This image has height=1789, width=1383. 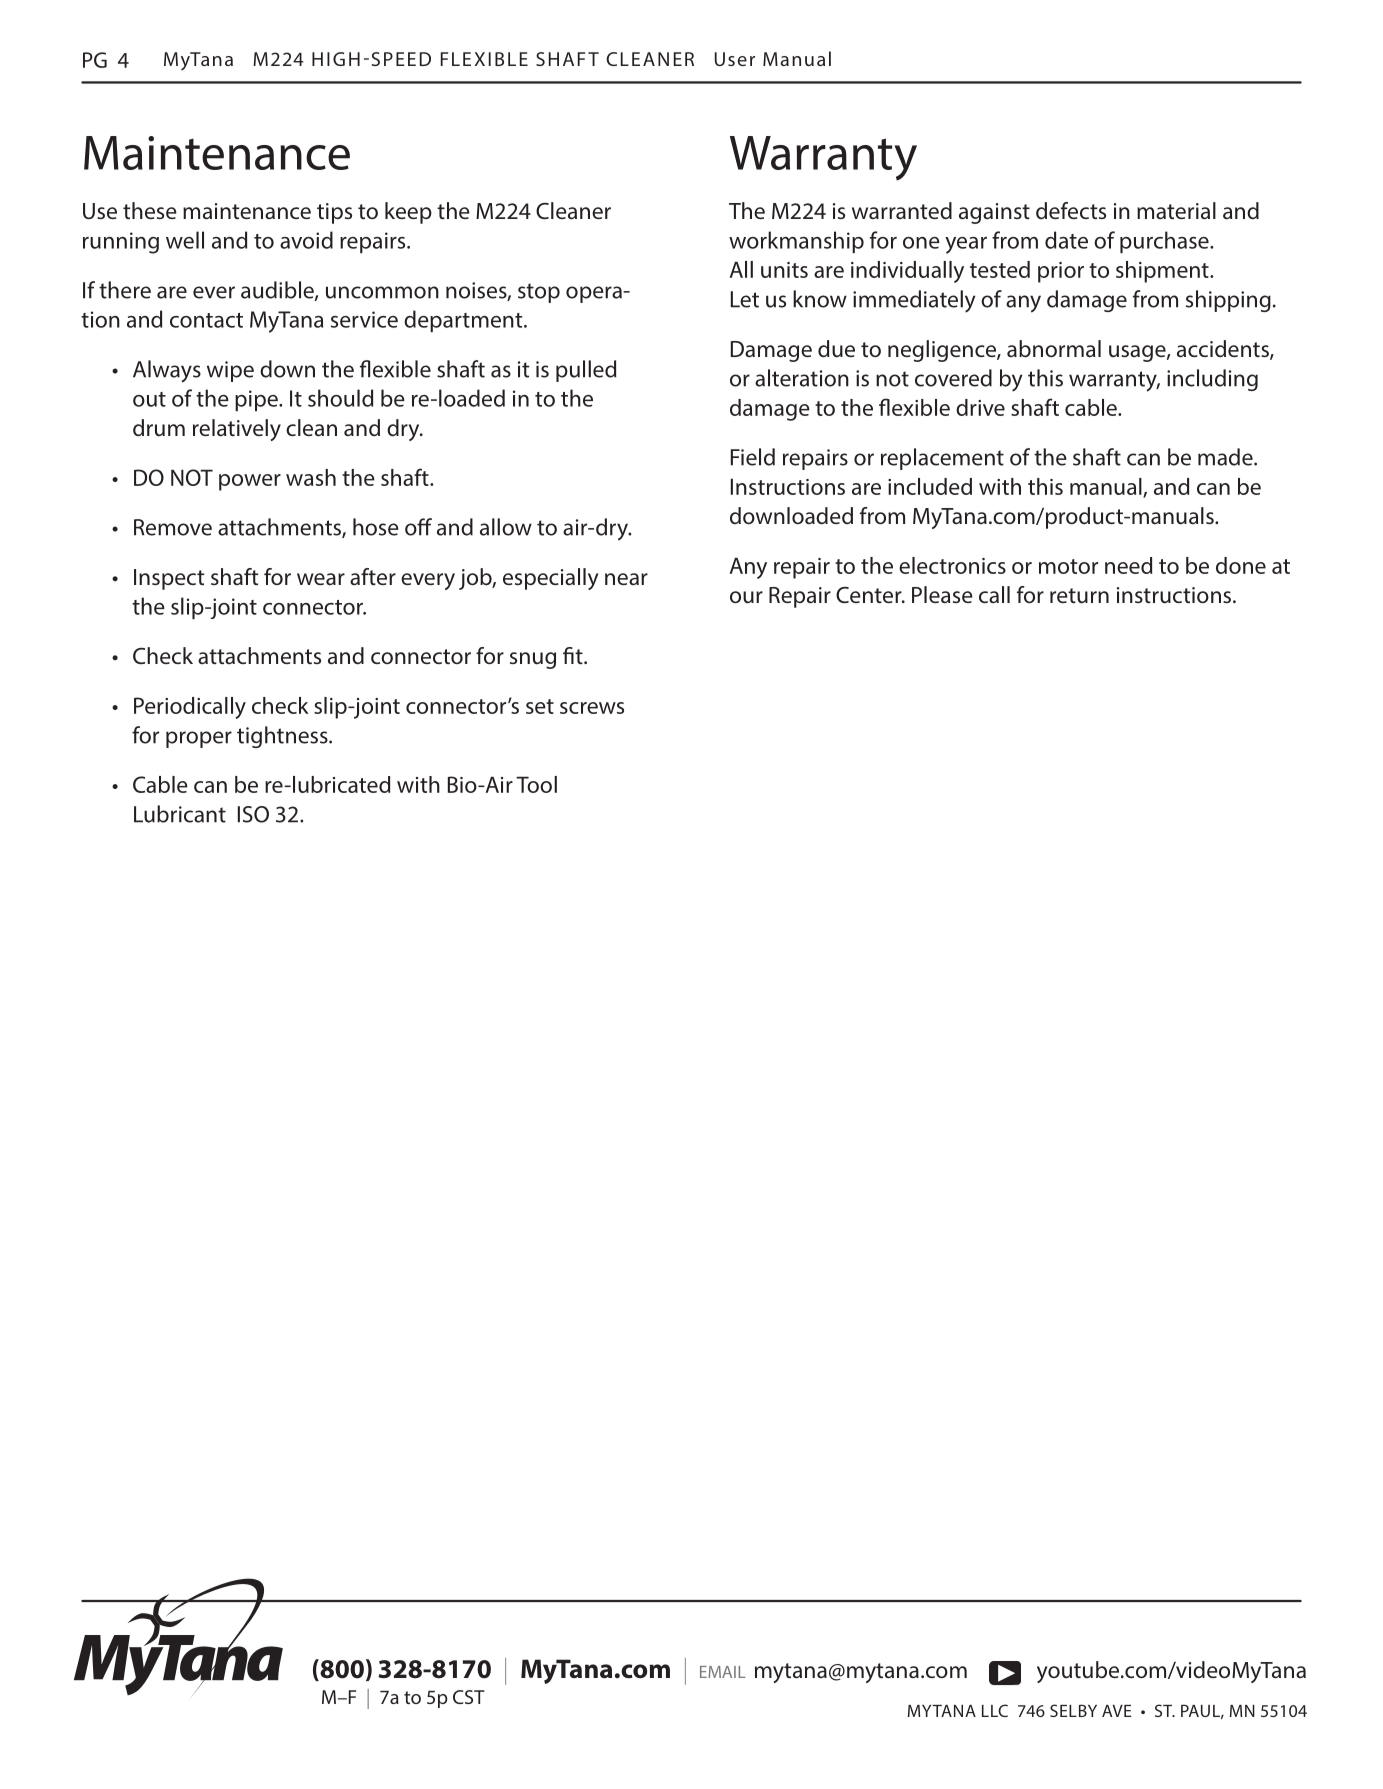 What do you see at coordinates (1073, 1710) in the image?
I see `SELBY` at bounding box center [1073, 1710].
